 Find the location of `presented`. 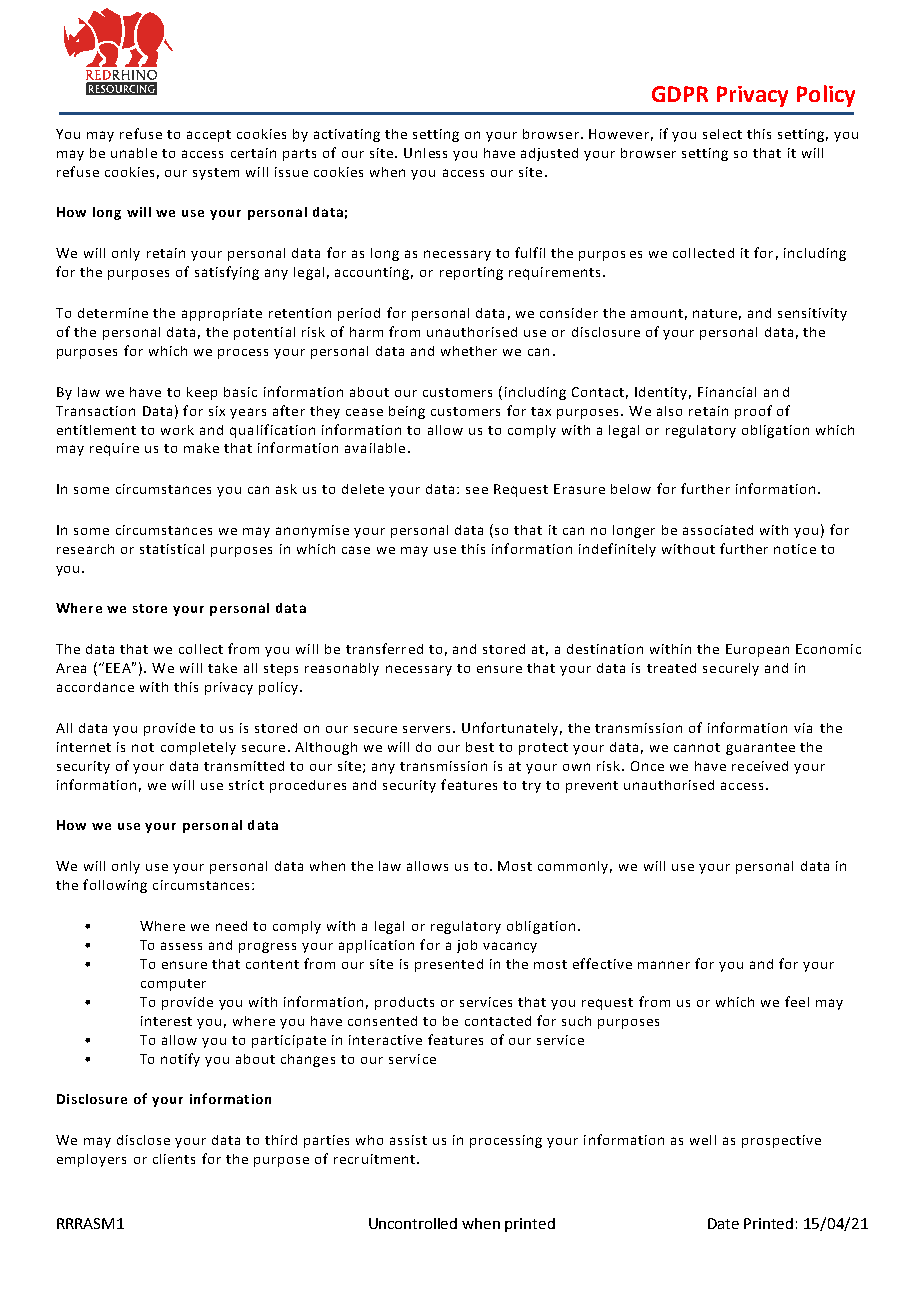

presented is located at coordinates (449, 965).
